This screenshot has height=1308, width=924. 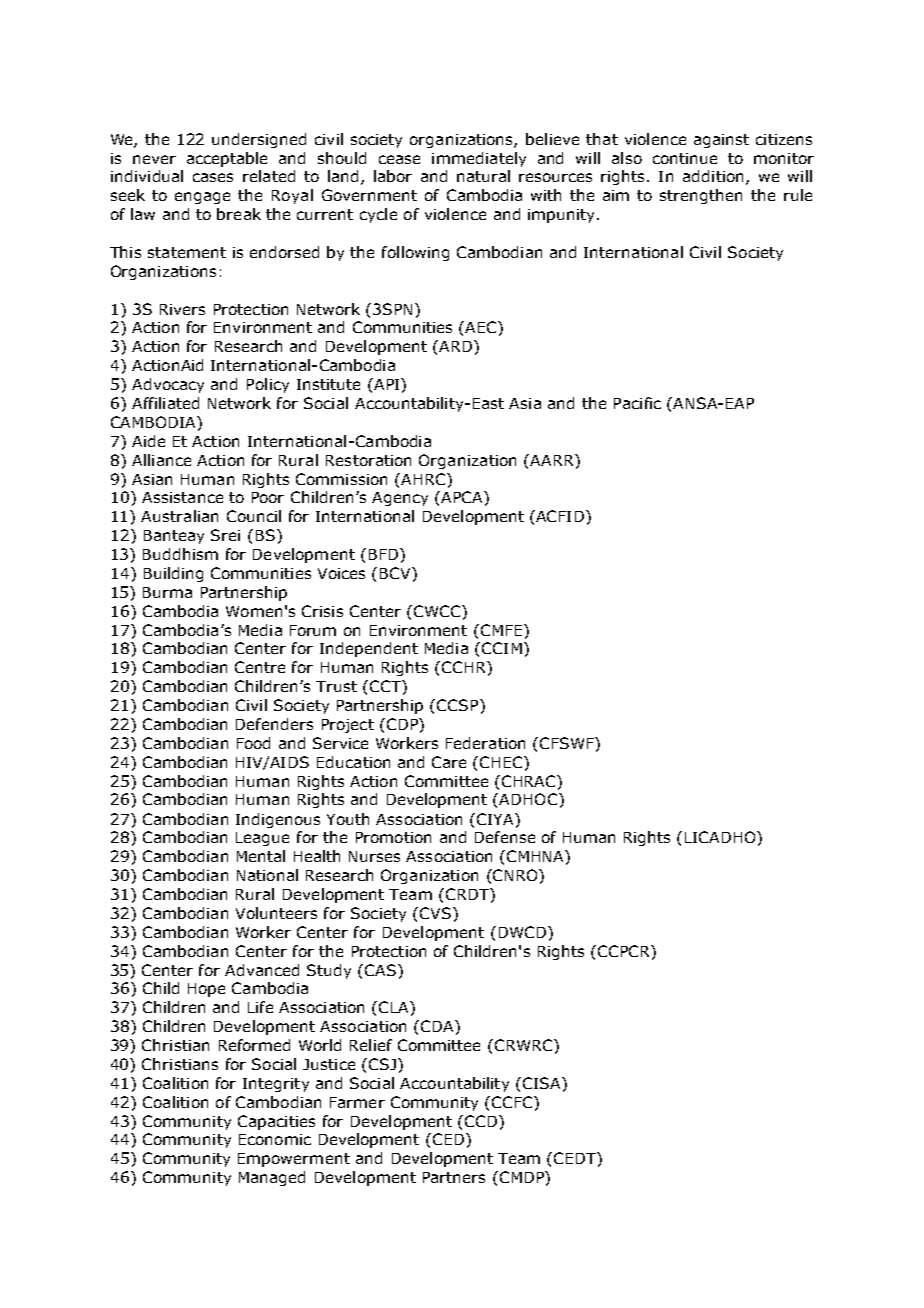 I want to click on Assistance, so click(x=182, y=497).
